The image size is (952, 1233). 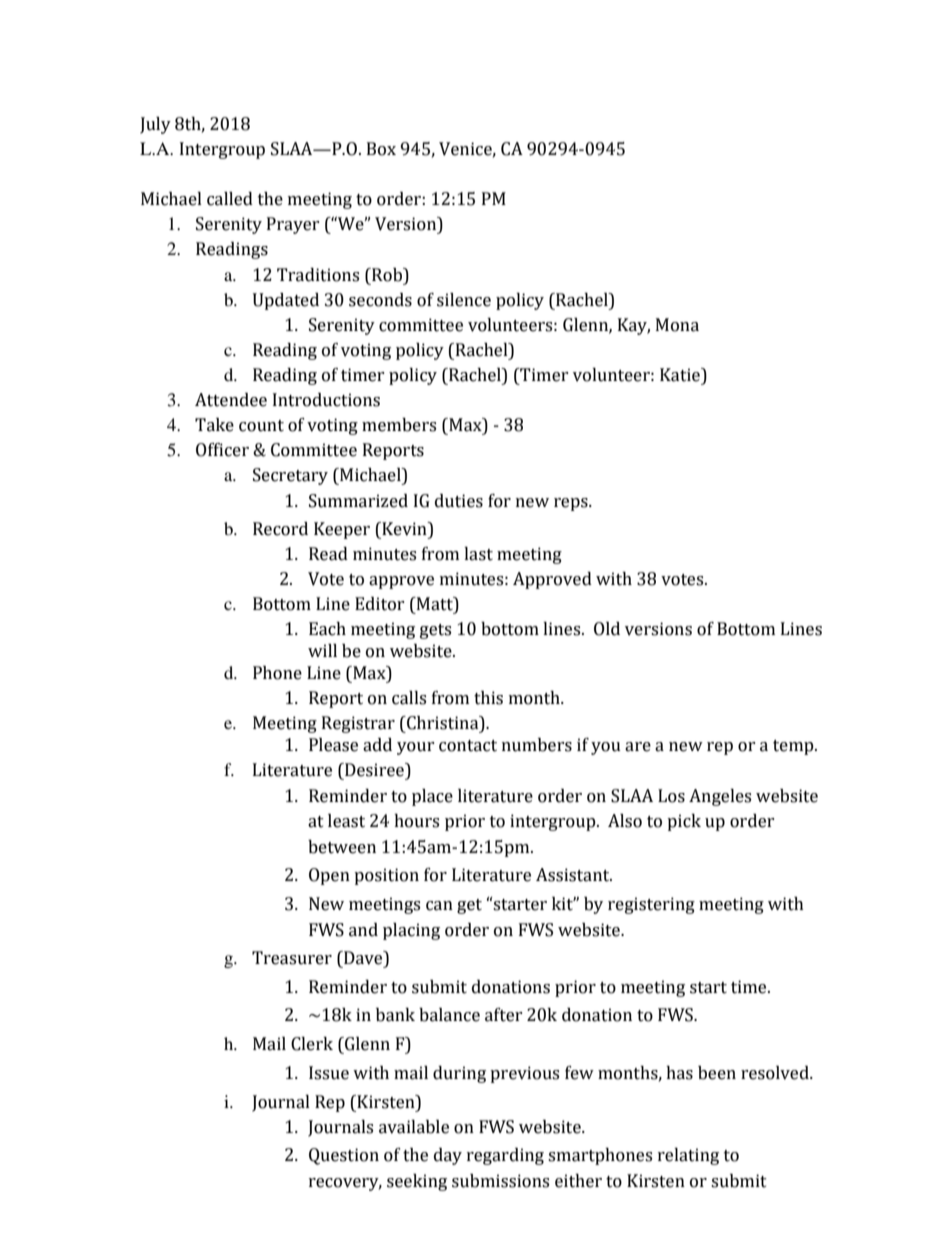 I want to click on will, so click(x=322, y=650).
